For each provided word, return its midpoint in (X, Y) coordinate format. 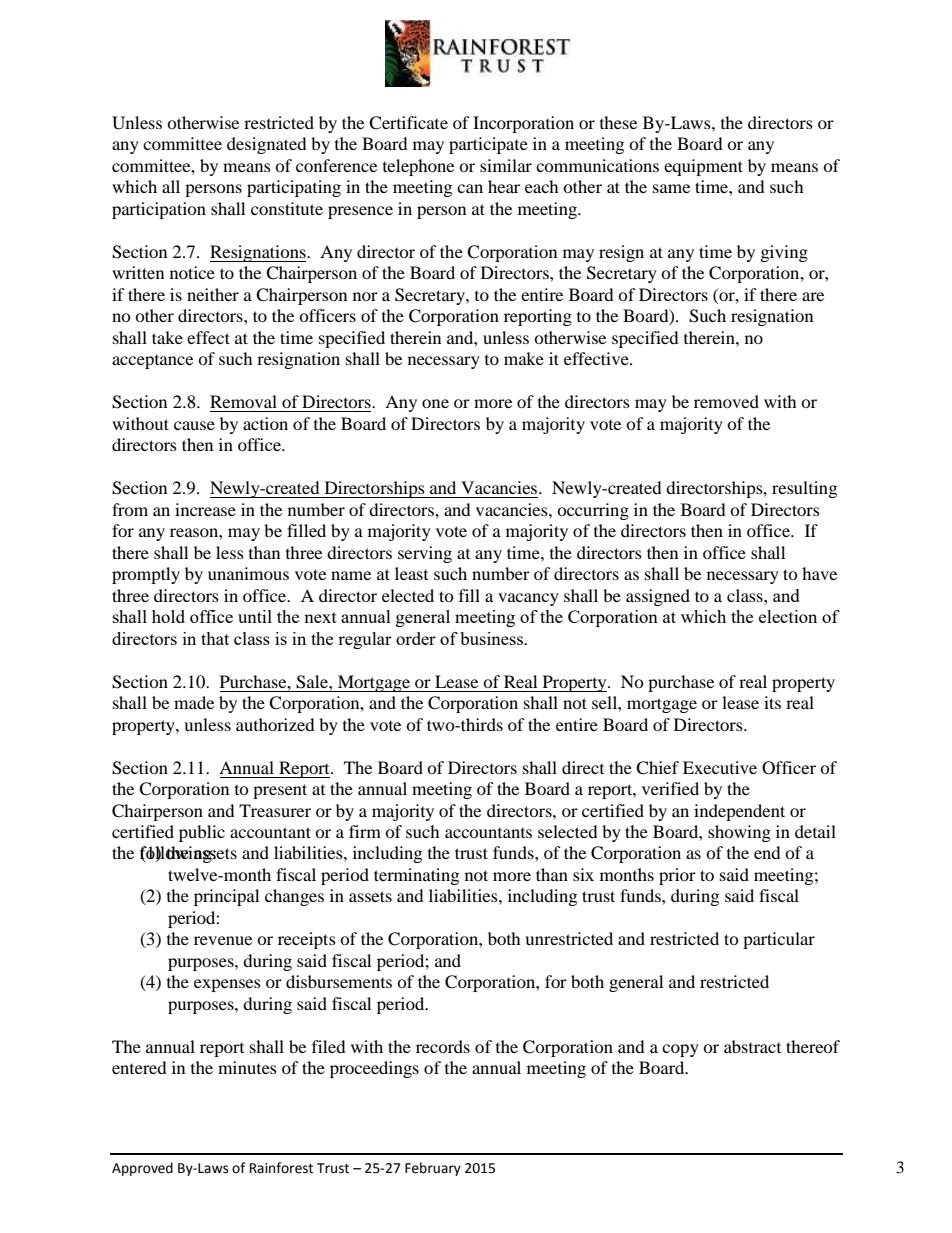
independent (739, 812)
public (202, 833)
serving (425, 554)
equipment (703, 167)
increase (205, 509)
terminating (416, 876)
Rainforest (281, 1168)
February (433, 1169)
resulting (804, 489)
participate (488, 145)
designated (267, 145)
